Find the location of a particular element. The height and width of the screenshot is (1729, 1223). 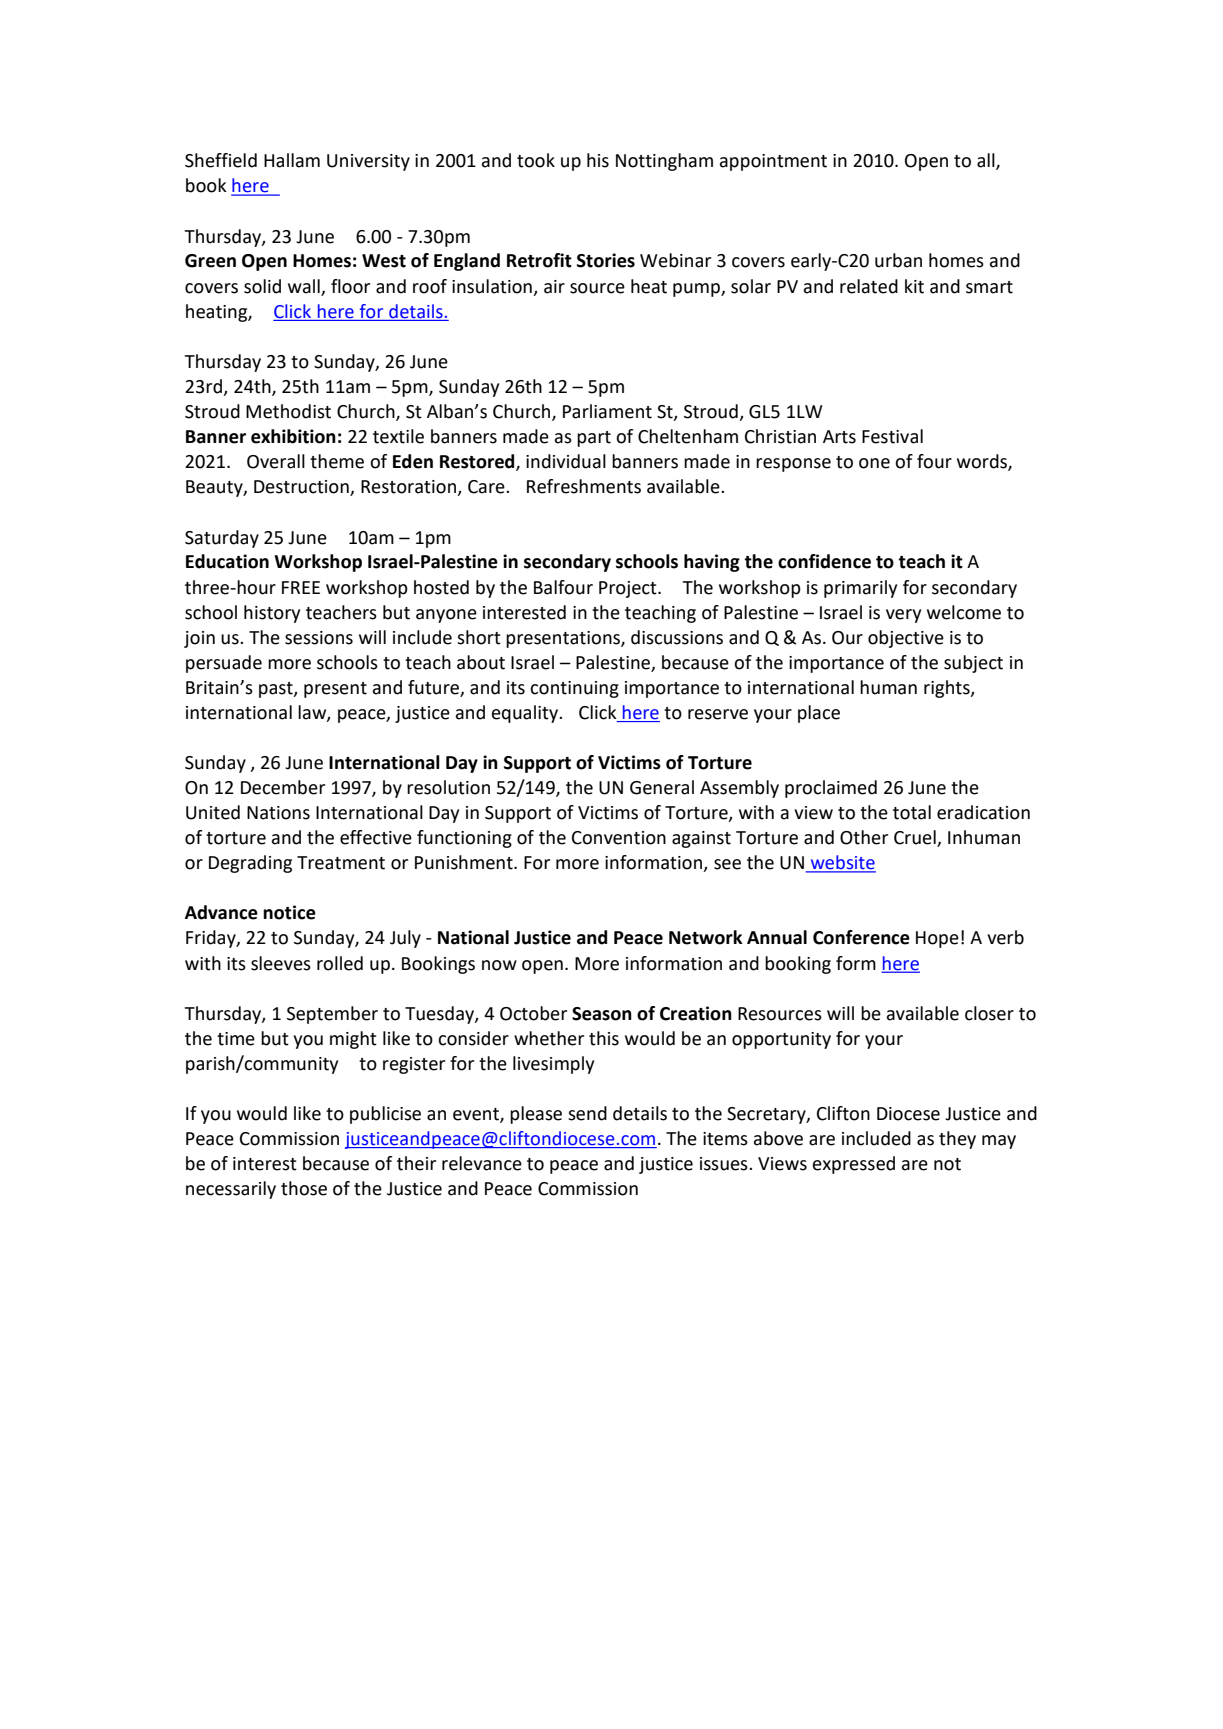

Network is located at coordinates (706, 937).
